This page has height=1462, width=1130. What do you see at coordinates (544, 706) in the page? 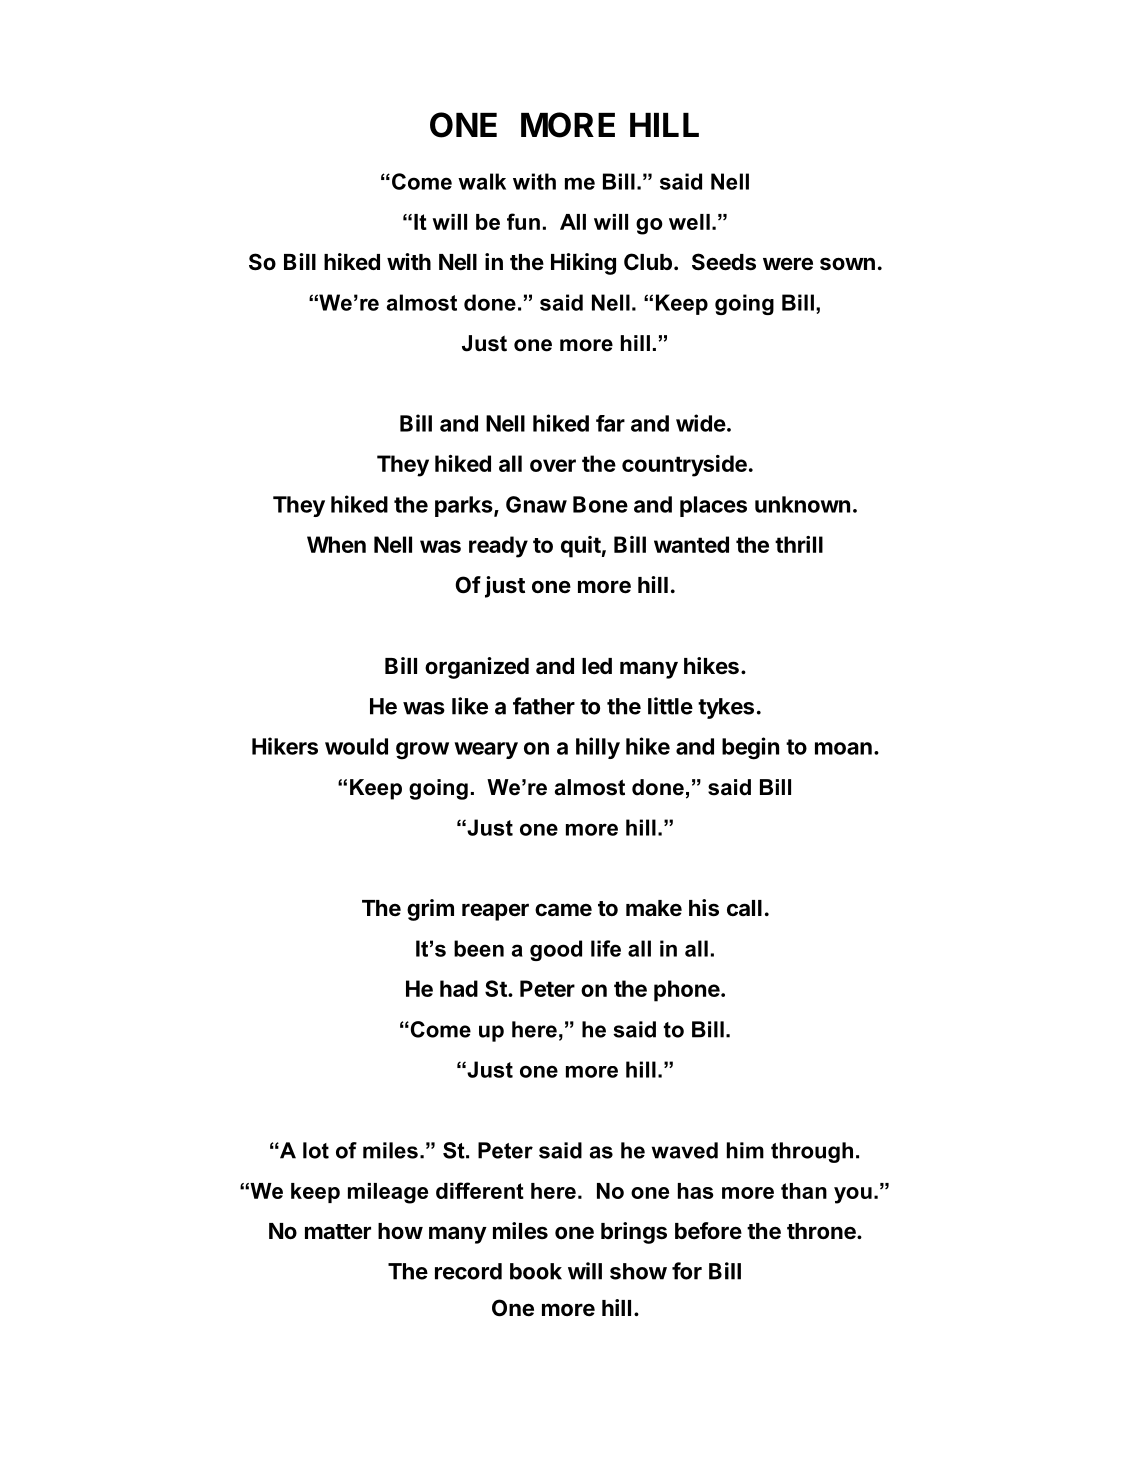
I see `father` at bounding box center [544, 706].
